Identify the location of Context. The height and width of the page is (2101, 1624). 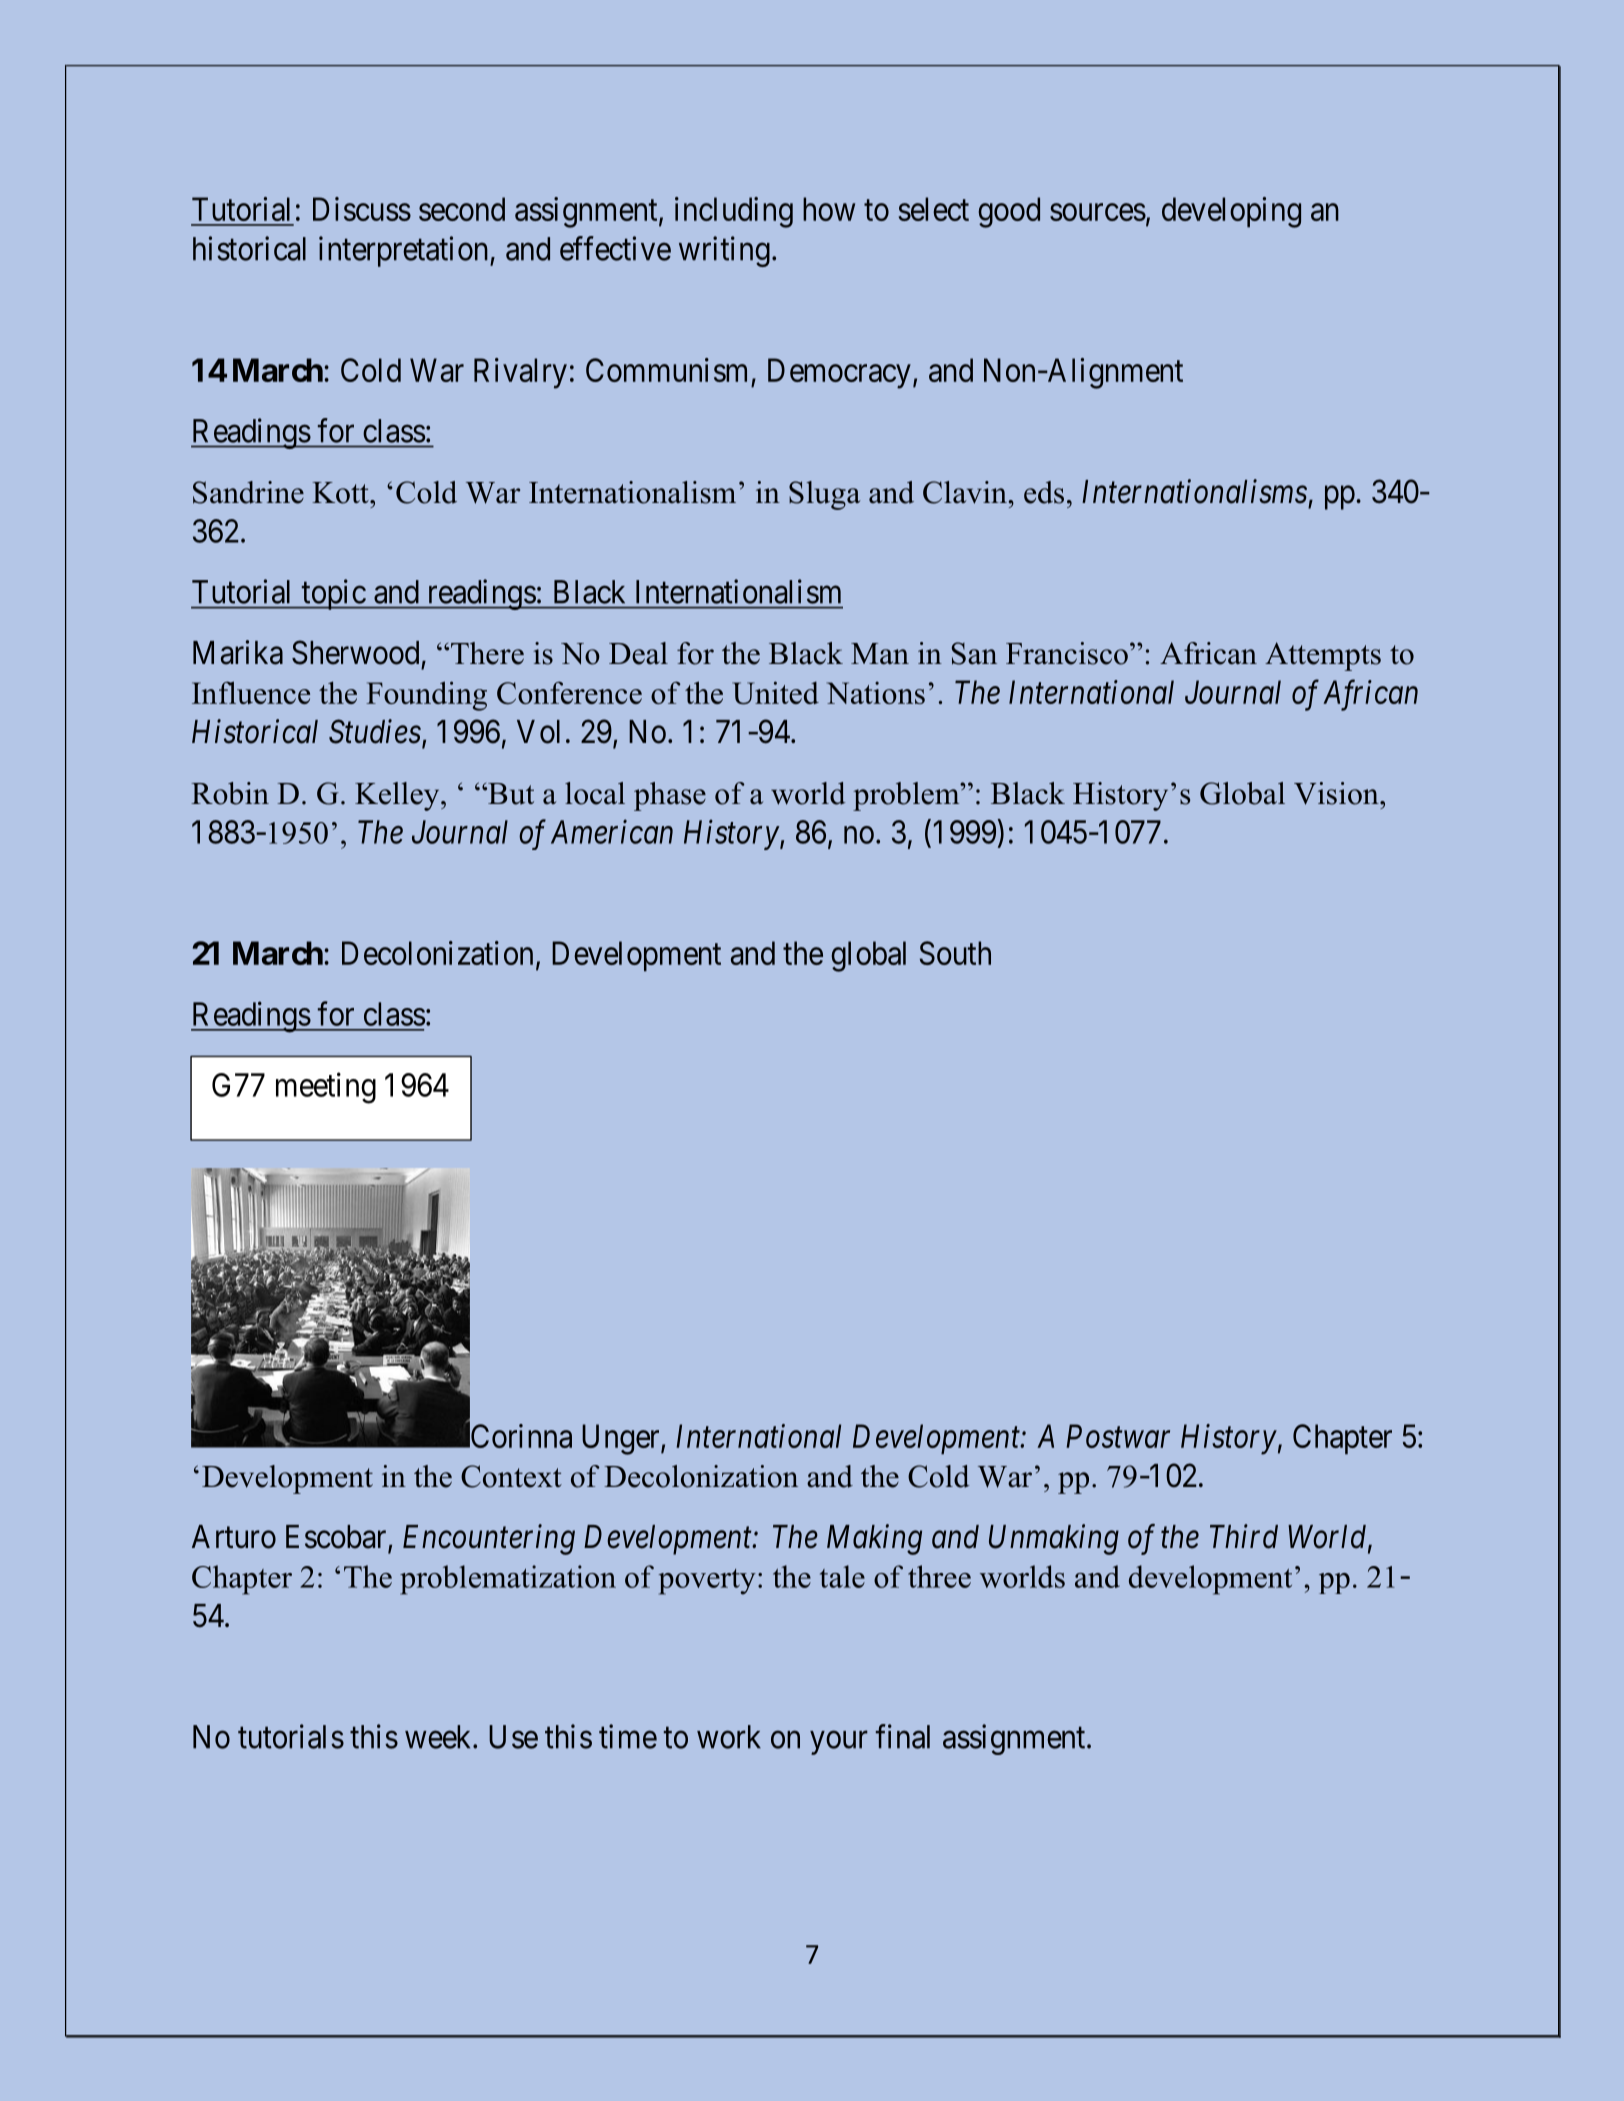
(511, 1476).
